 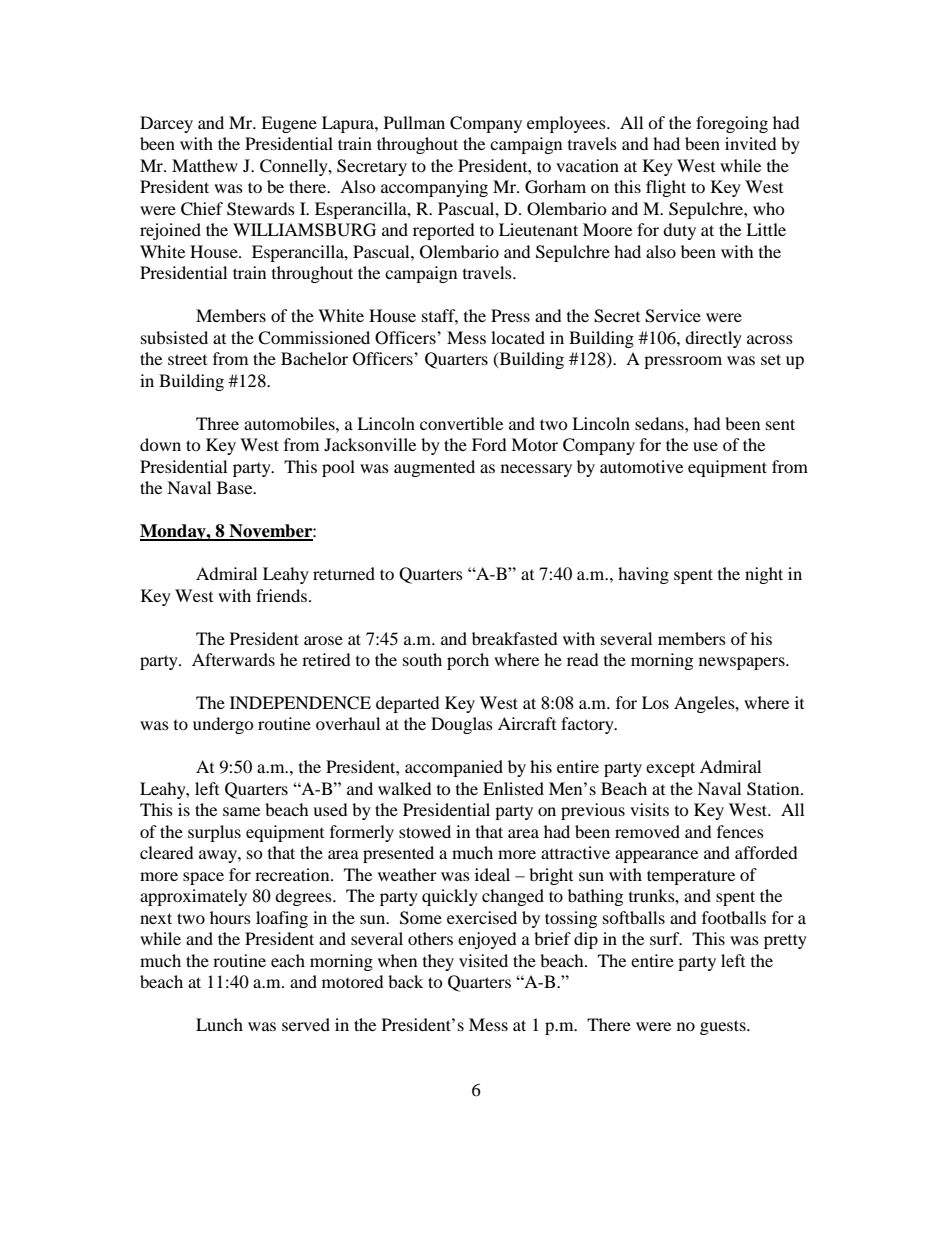 I want to click on except, so click(x=670, y=769).
